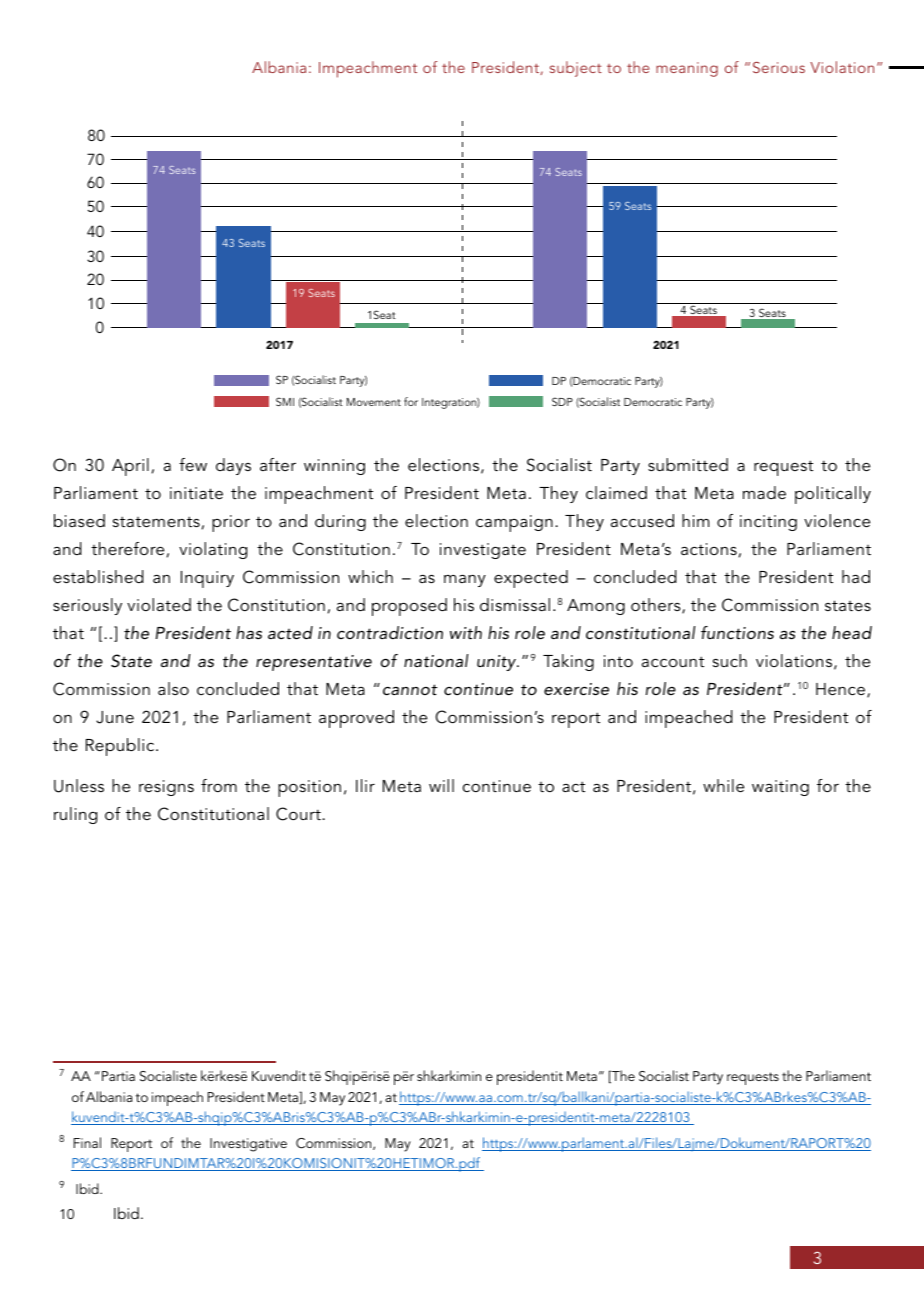  Describe the element at coordinates (576, 69) in the document. I see `subject` at that location.
